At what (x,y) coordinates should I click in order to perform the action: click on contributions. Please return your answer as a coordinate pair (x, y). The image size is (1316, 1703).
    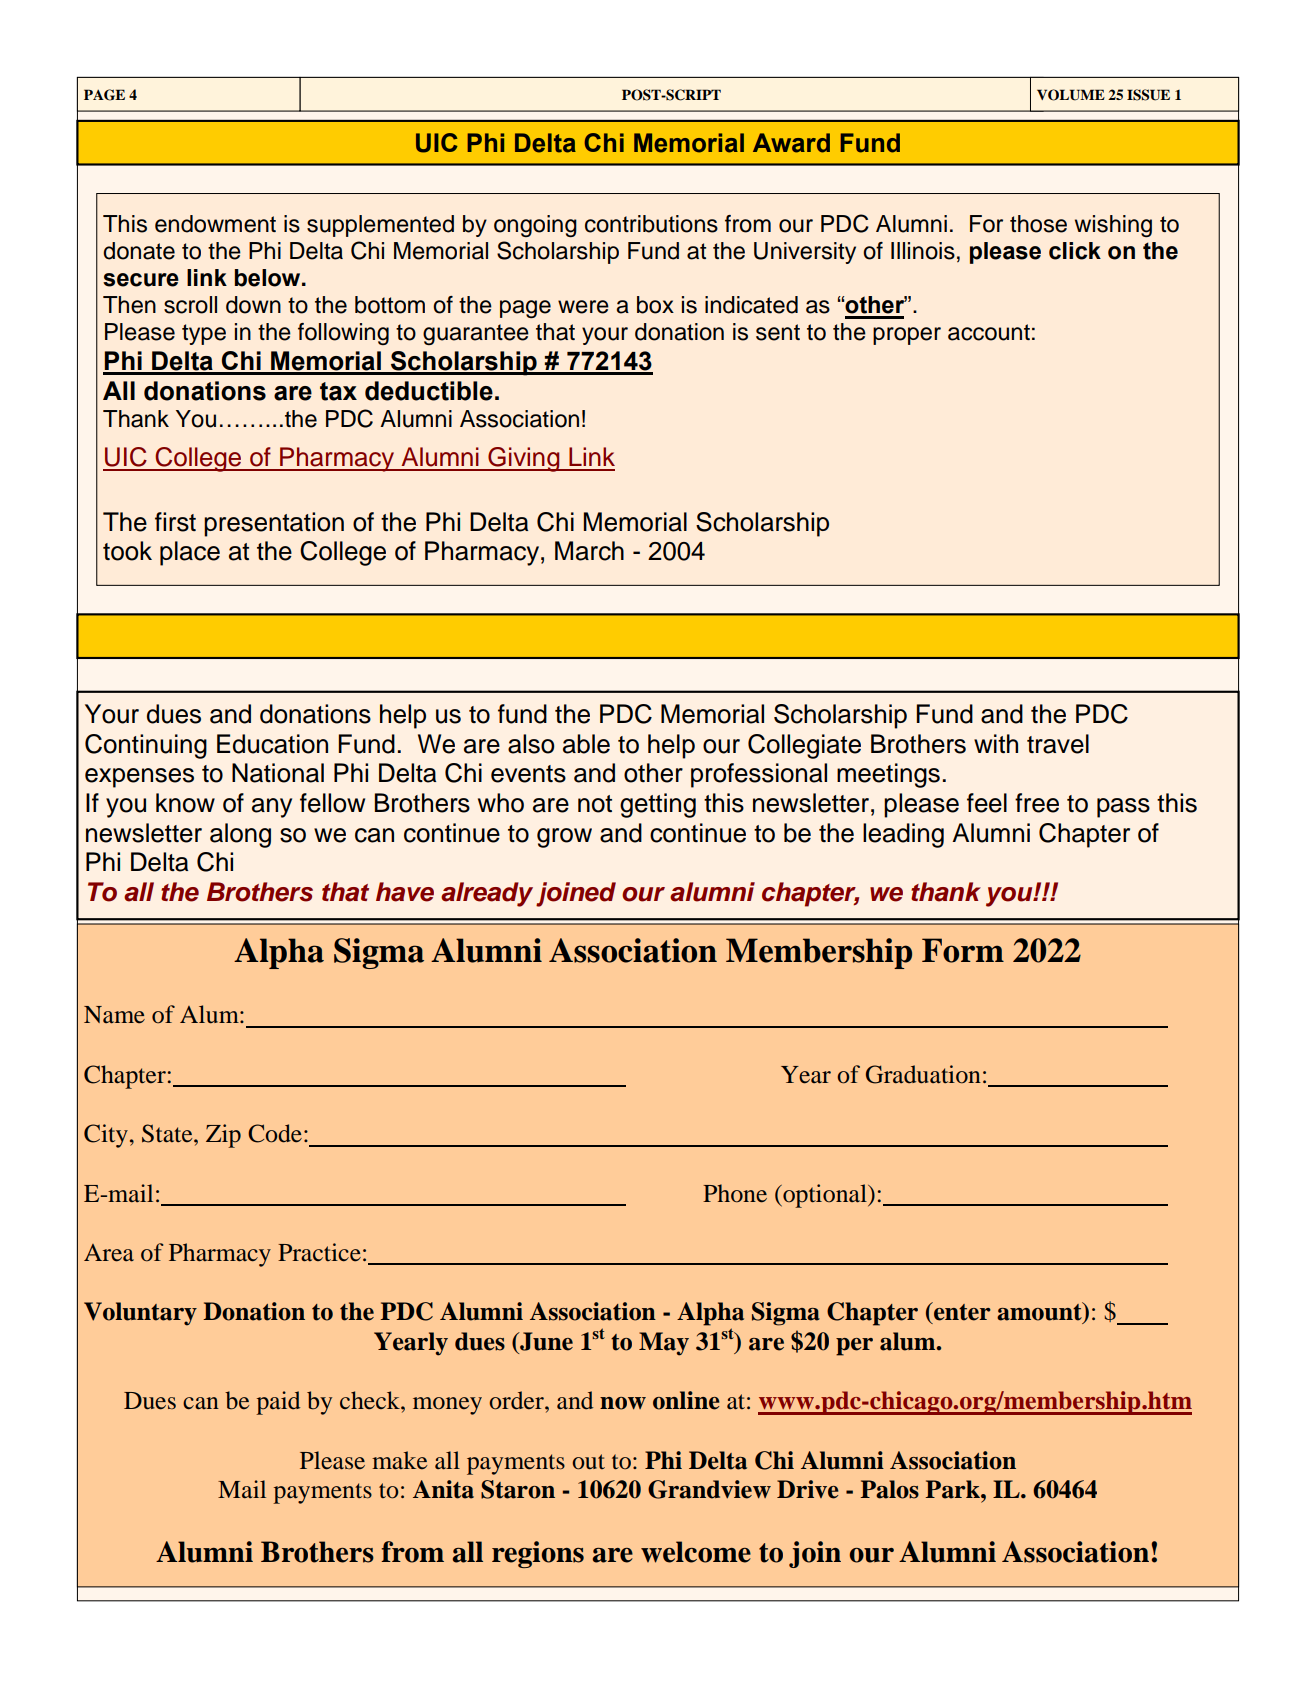
    Looking at the image, I should click on (651, 224).
